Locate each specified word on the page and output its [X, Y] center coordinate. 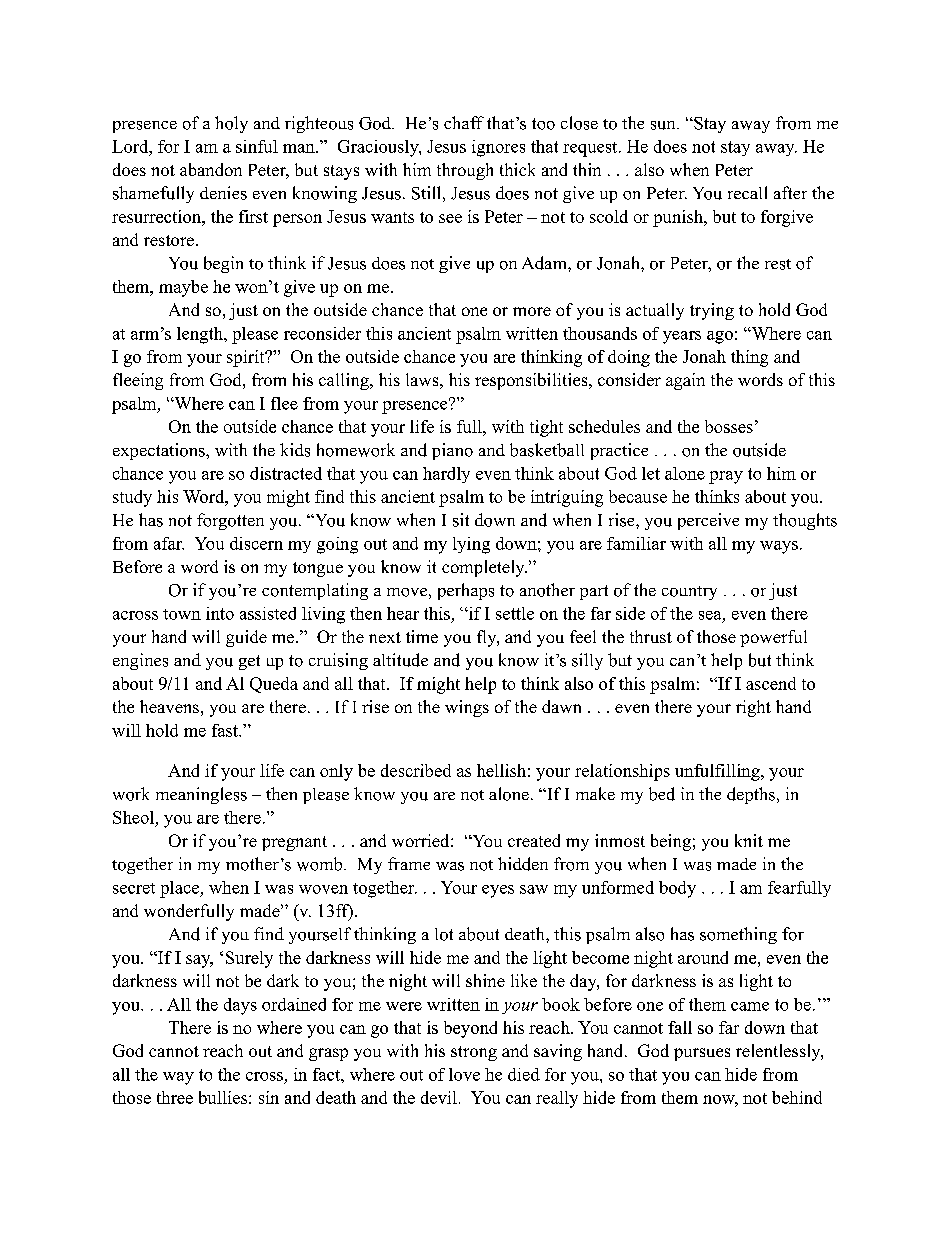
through [465, 171]
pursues [702, 1054]
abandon [211, 169]
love [464, 1074]
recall [747, 192]
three [175, 1097]
